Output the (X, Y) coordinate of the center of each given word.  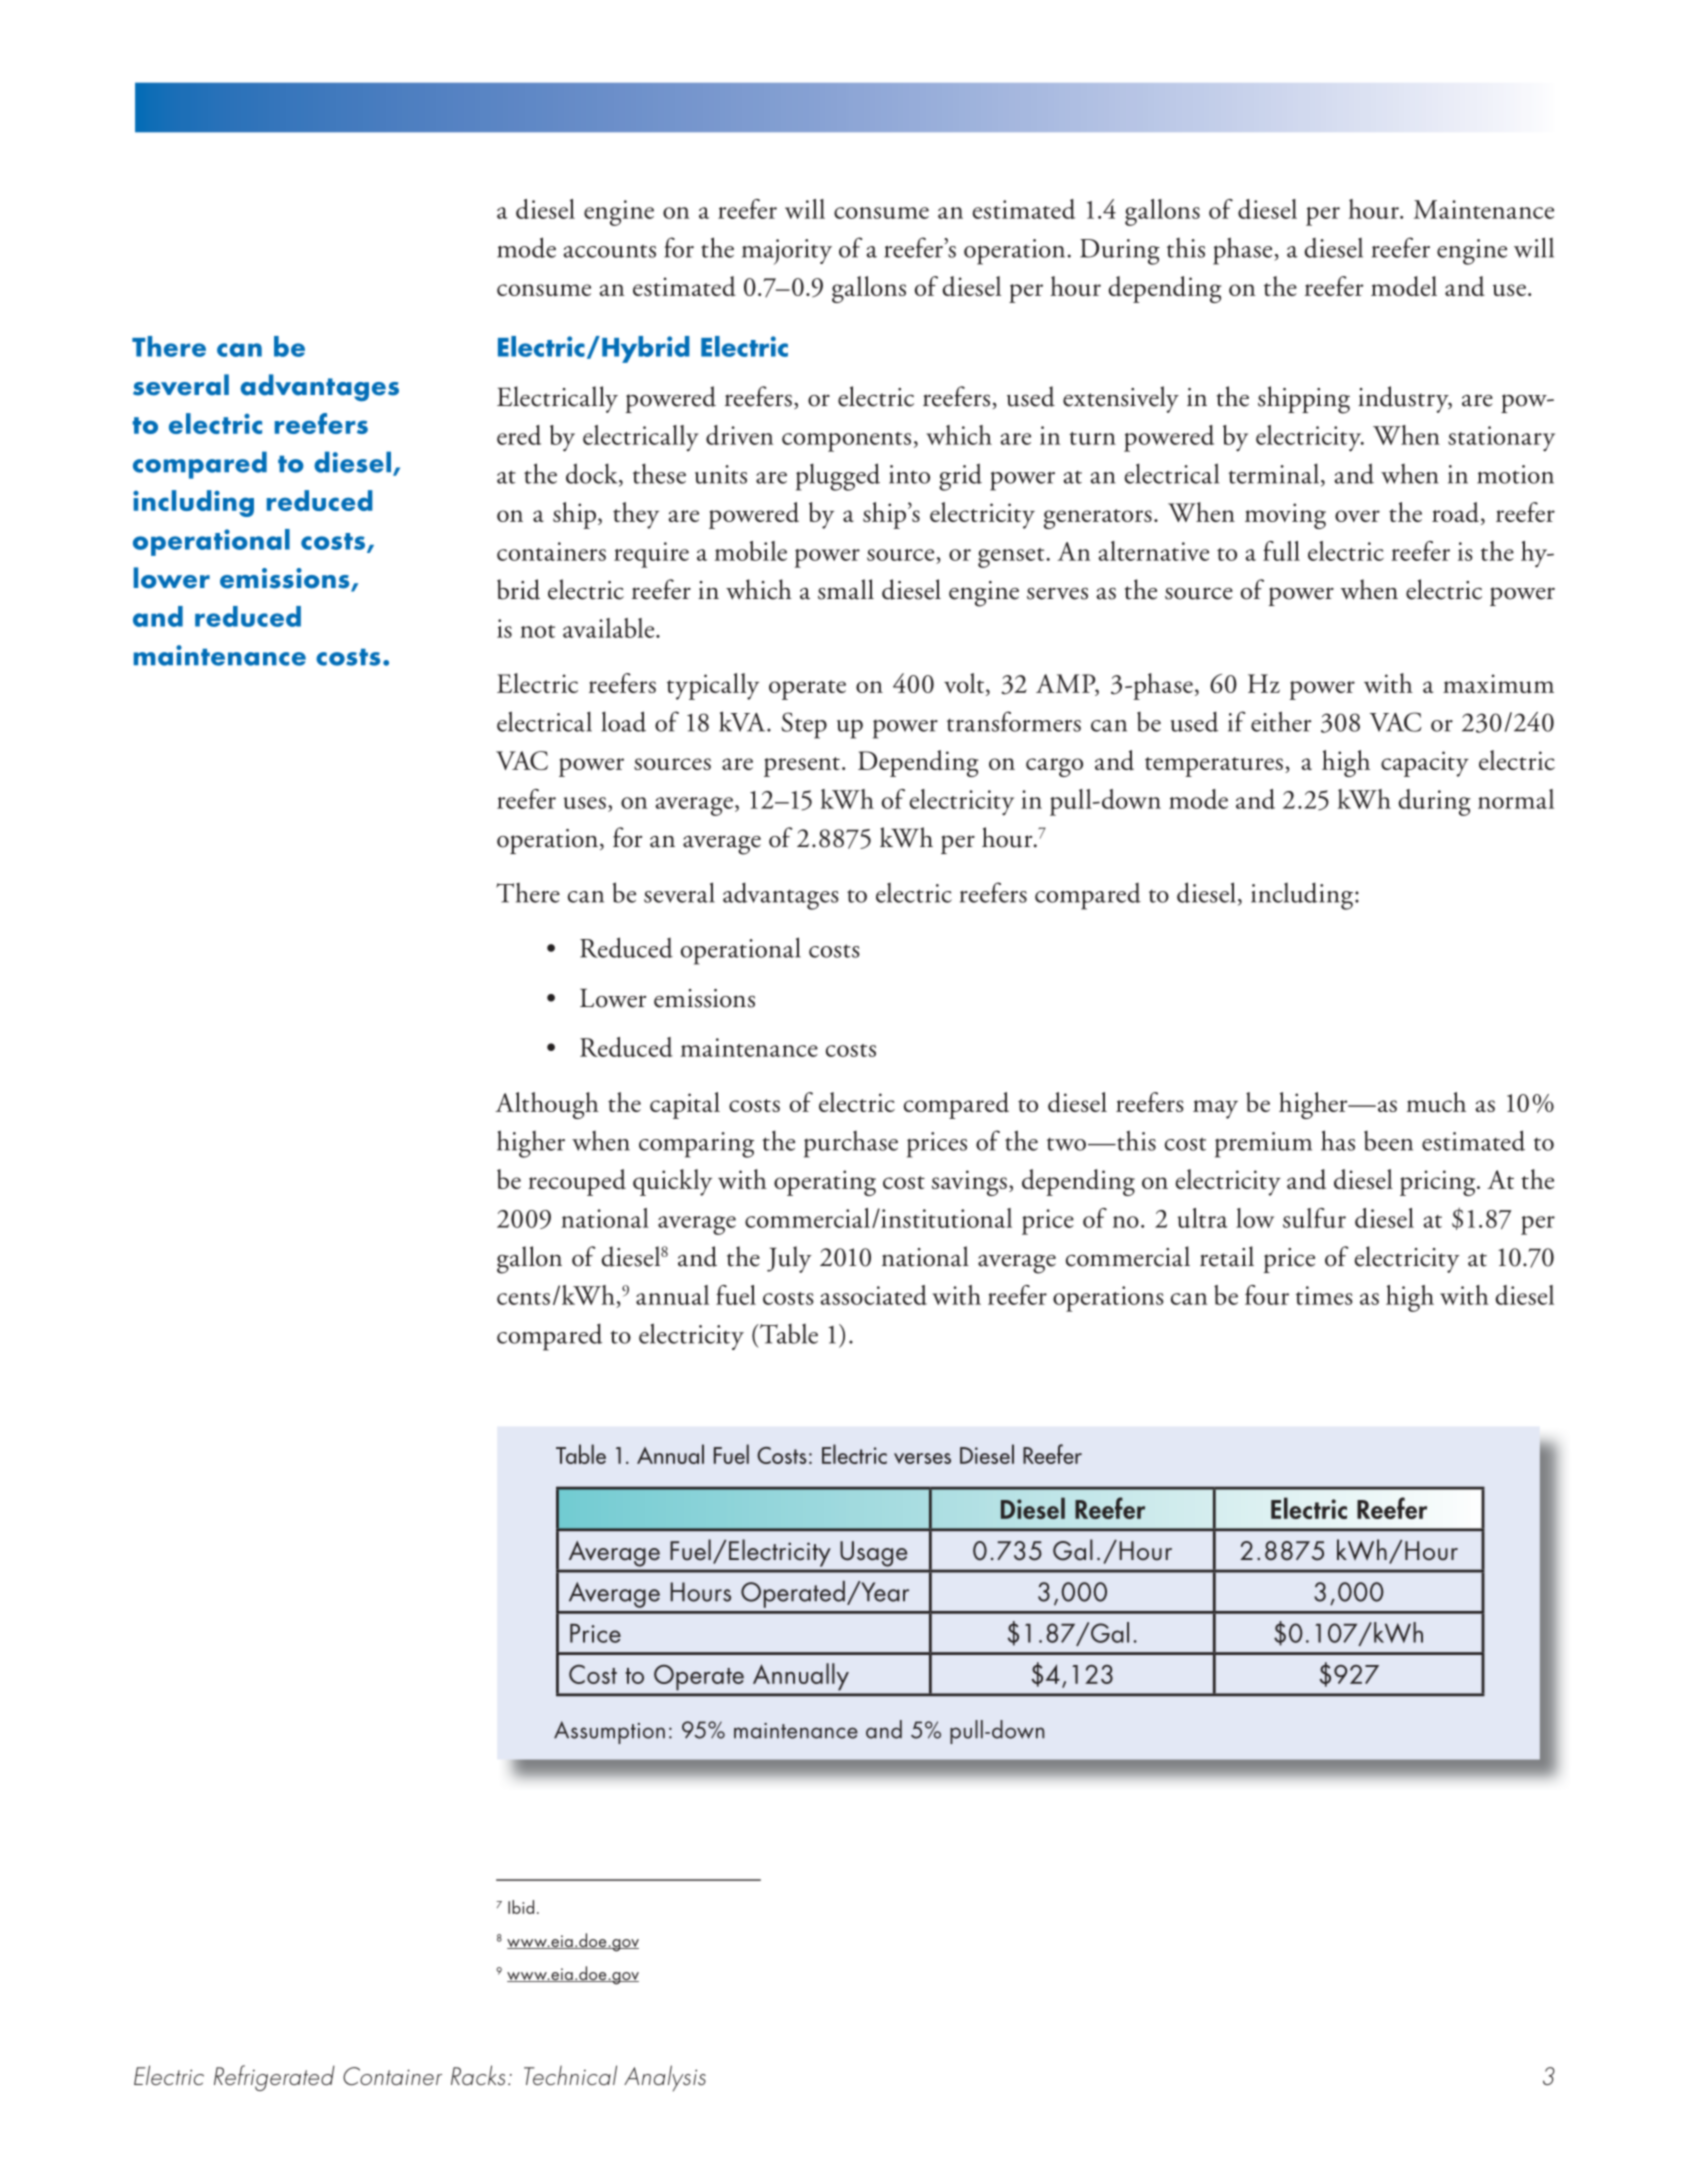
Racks (478, 2075)
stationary (1501, 439)
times (1324, 1295)
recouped (577, 1182)
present (802, 767)
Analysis (665, 2078)
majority (787, 252)
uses (585, 803)
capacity (1425, 764)
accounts (610, 251)
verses (922, 1458)
